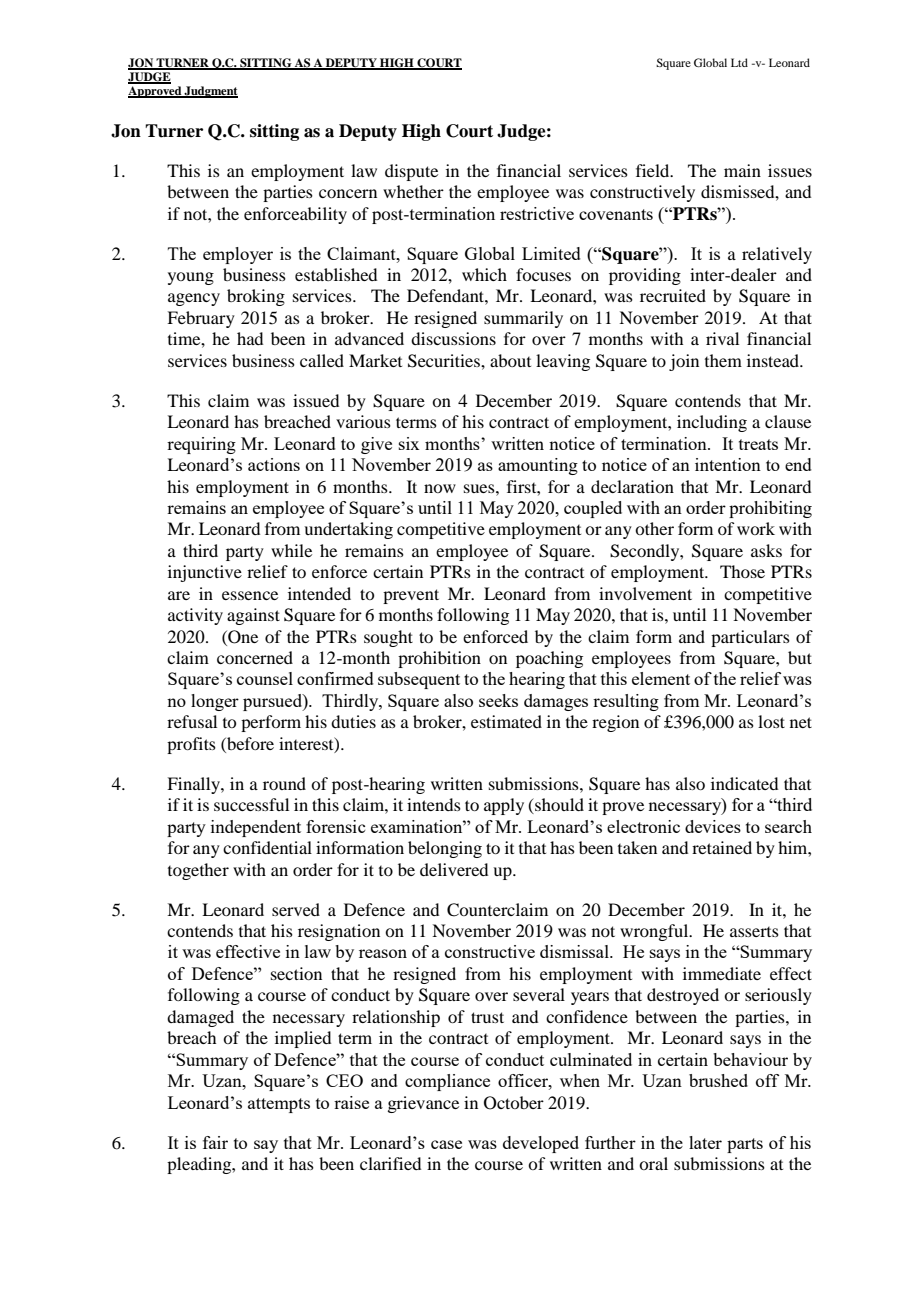 The height and width of the screenshot is (1307, 924). Describe the element at coordinates (279, 1105) in the screenshot. I see `attempts` at that location.
